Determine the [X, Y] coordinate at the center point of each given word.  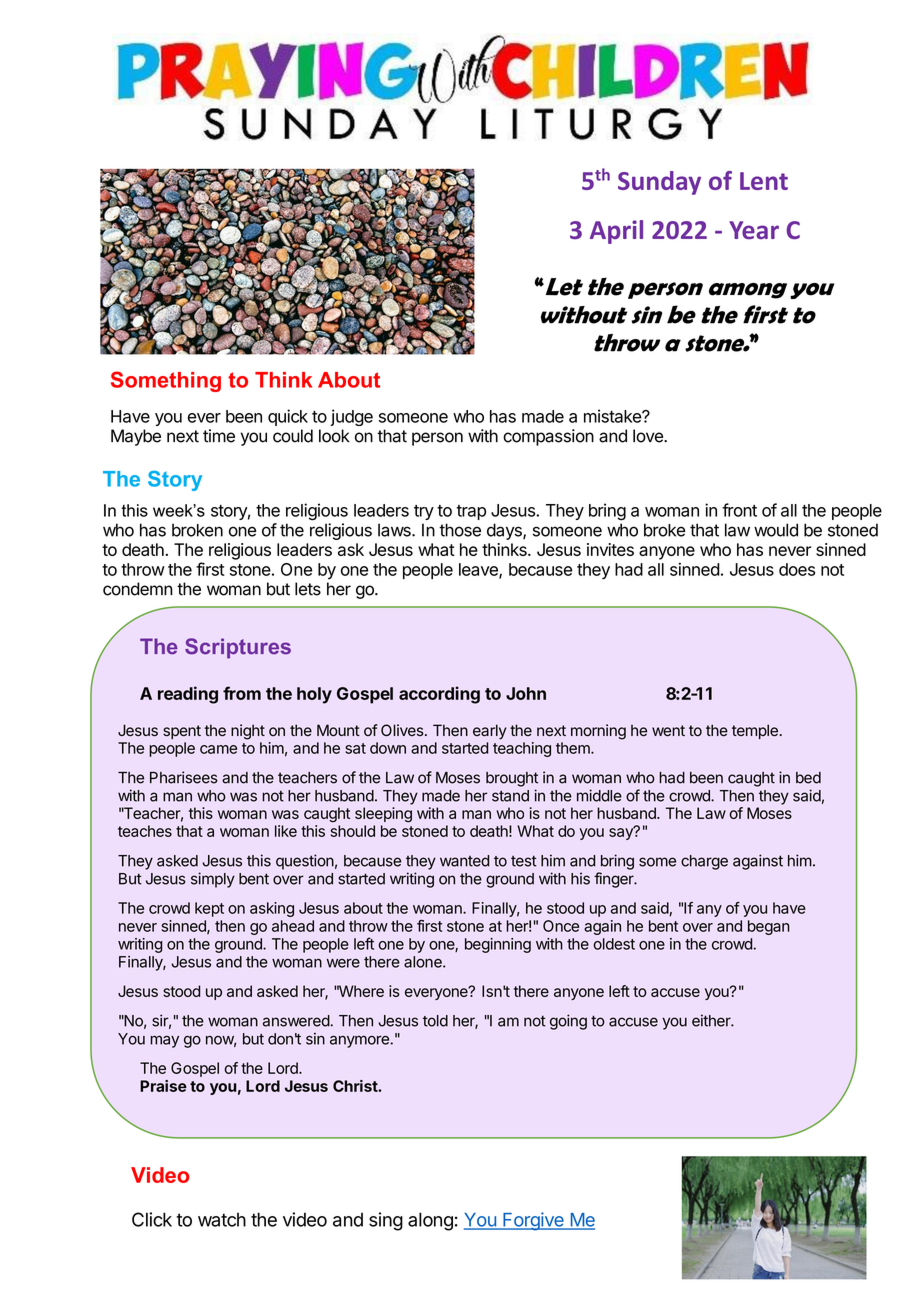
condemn [138, 589]
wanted [464, 861]
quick [288, 417]
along [430, 1221]
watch [222, 1220]
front [739, 510]
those [460, 530]
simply [213, 880]
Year [754, 230]
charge [704, 862]
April [616, 232]
